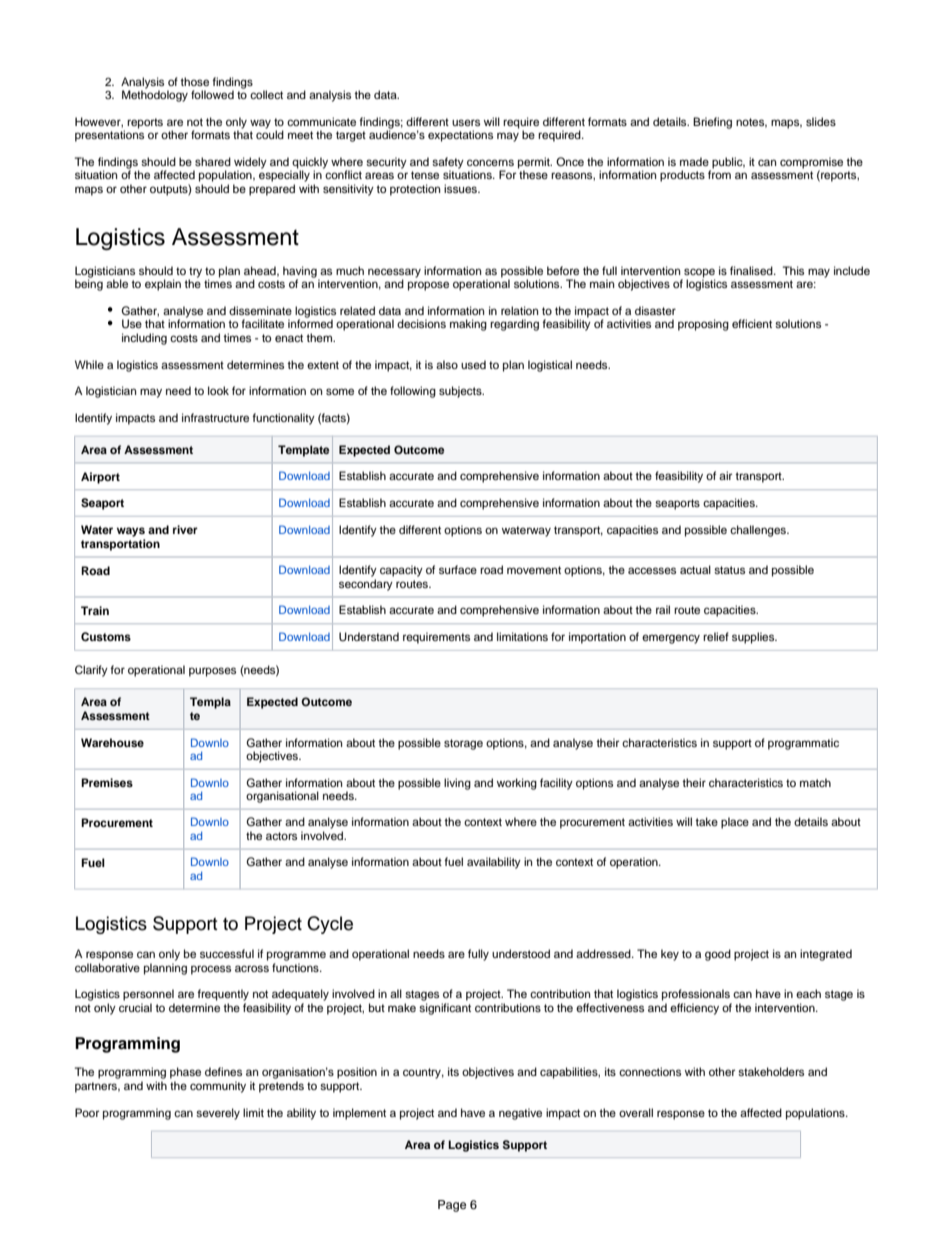  Describe the element at coordinates (463, 744) in the screenshot. I see `storage` at that location.
